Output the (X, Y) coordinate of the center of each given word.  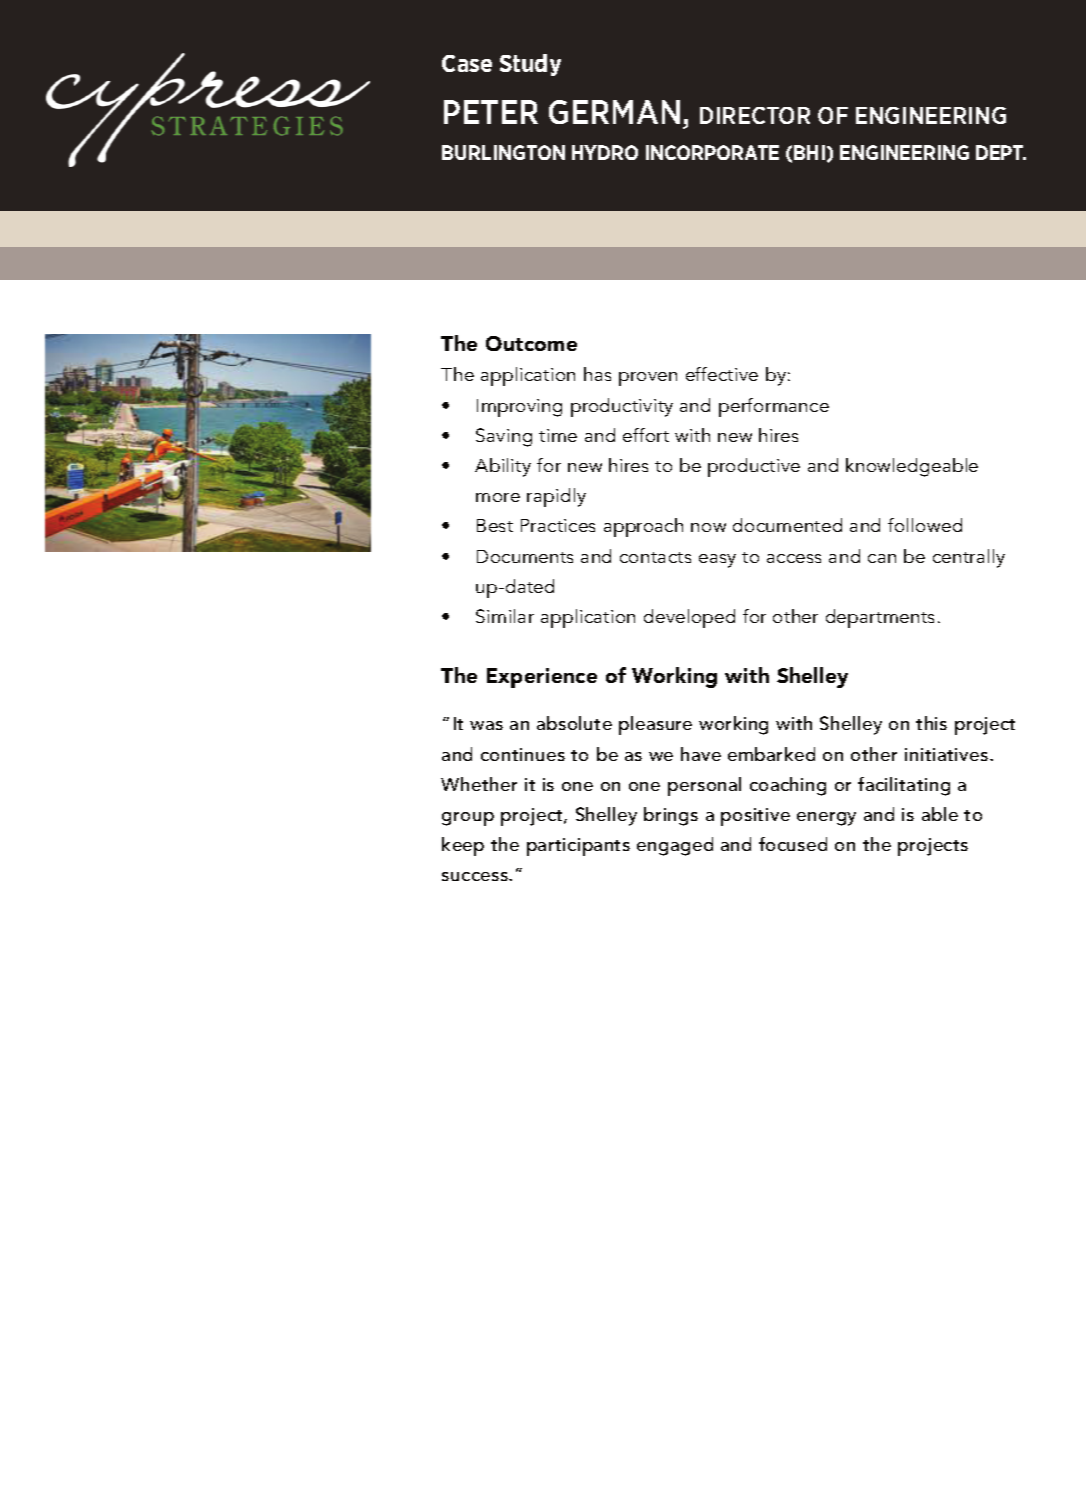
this (931, 723)
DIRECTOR (755, 115)
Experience (542, 678)
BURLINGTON (503, 152)
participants (578, 847)
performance (774, 407)
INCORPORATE (712, 152)
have (701, 754)
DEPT (1001, 152)
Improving (519, 408)
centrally (969, 558)
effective (722, 374)
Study (530, 65)
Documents (525, 556)
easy (717, 561)
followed (925, 525)
